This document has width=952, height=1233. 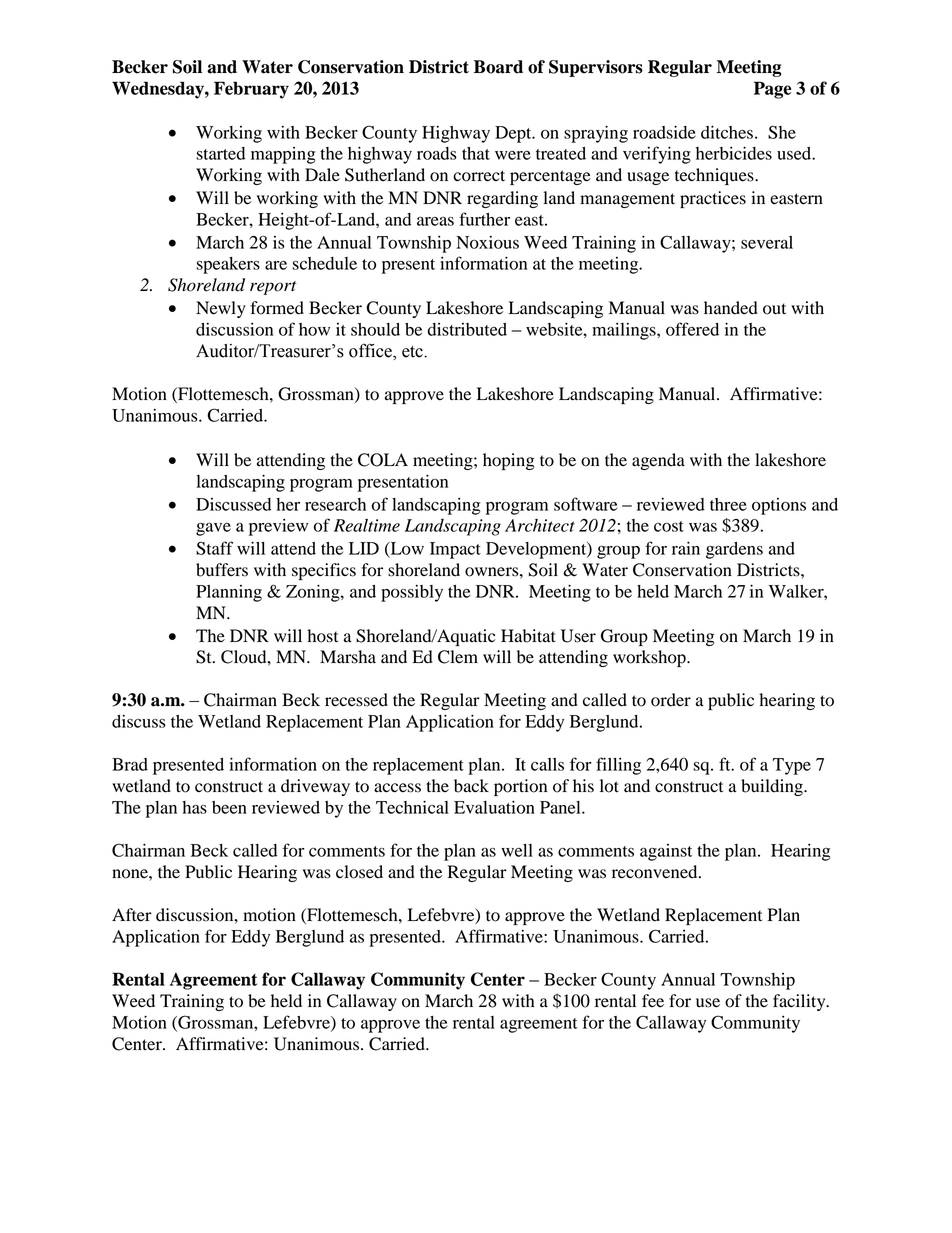 What do you see at coordinates (251, 90) in the document?
I see `February` at bounding box center [251, 90].
